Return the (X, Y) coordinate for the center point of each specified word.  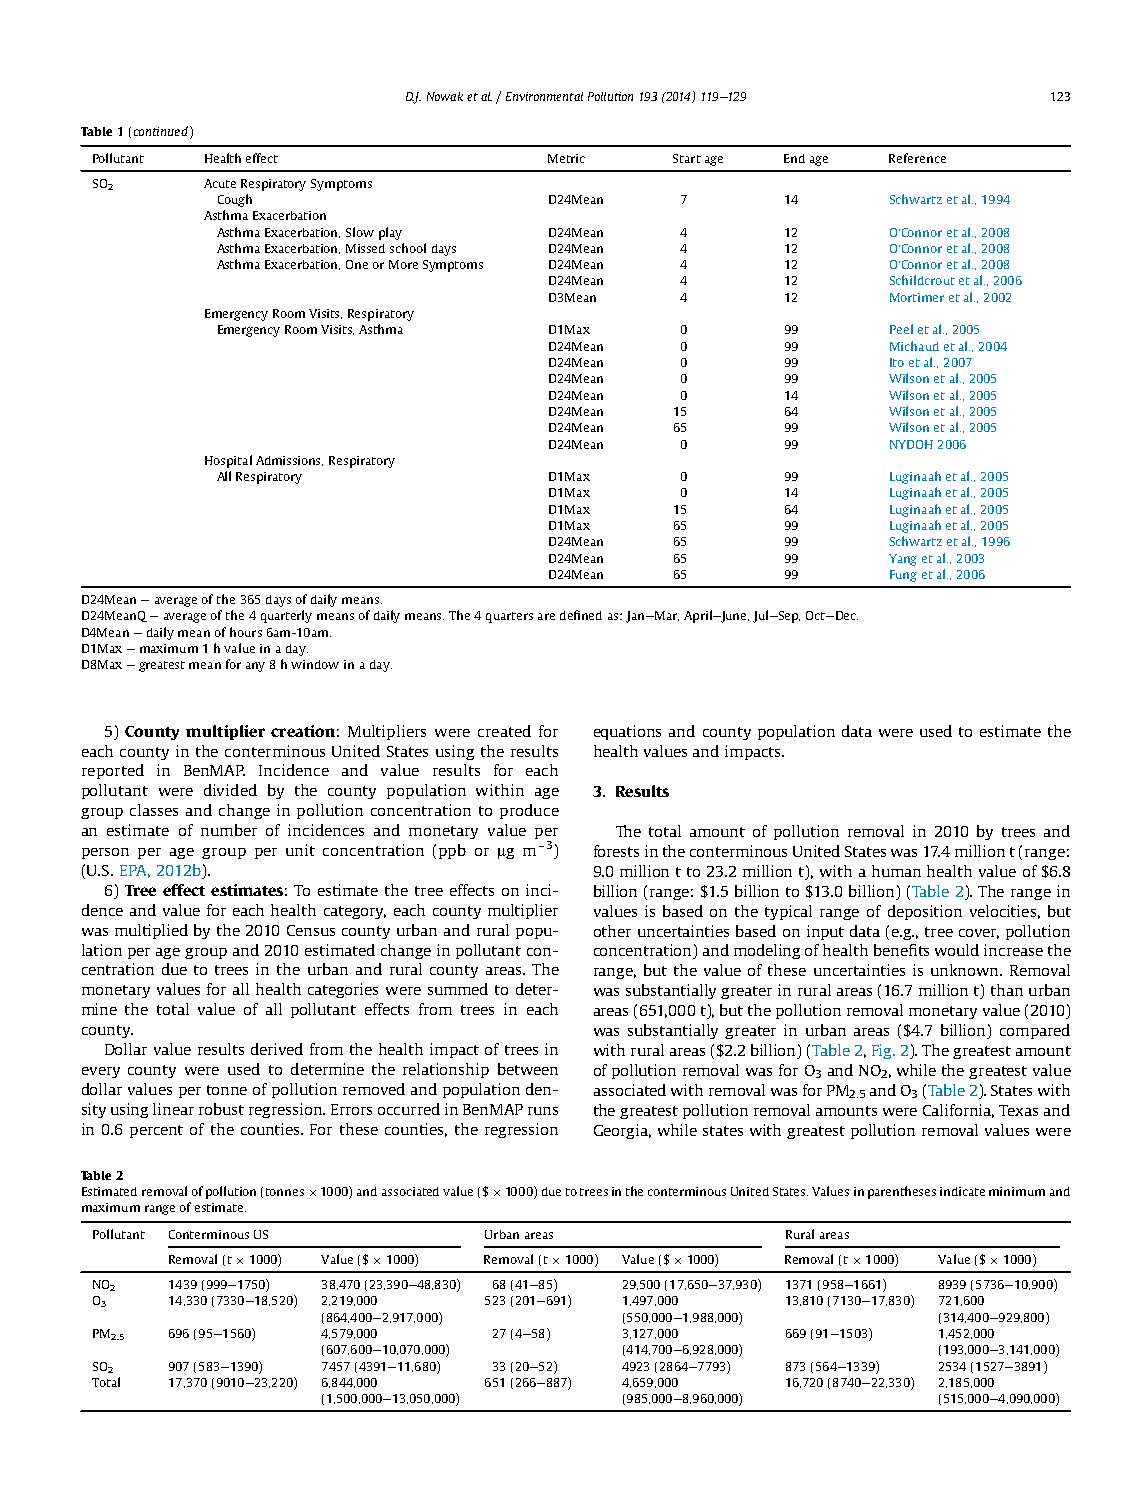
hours (246, 632)
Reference (917, 158)
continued (161, 131)
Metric (566, 158)
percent (156, 1131)
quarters (509, 617)
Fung (903, 576)
